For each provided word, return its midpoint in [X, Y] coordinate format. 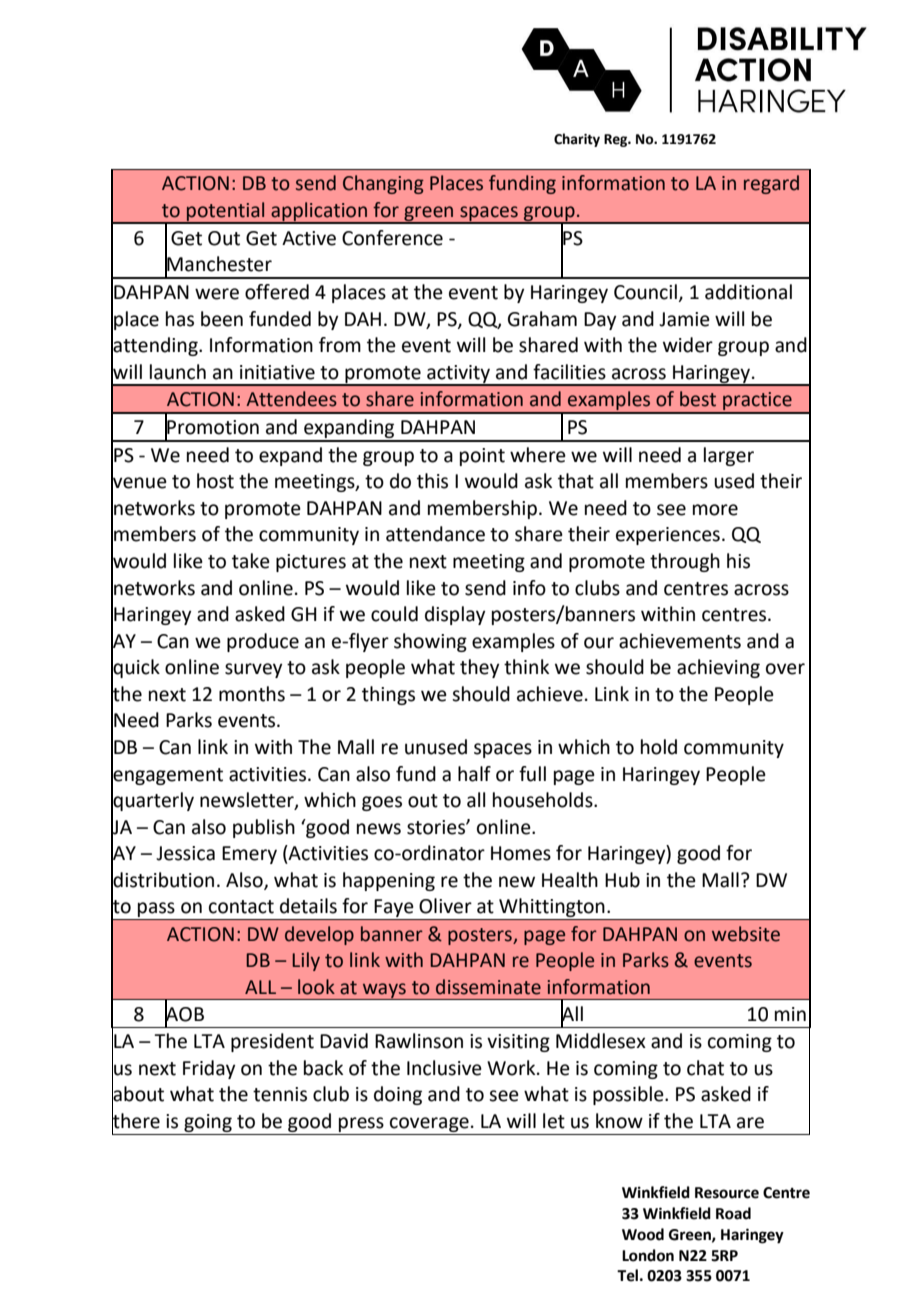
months [252, 694]
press [361, 1124]
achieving [718, 668]
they [479, 668]
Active [309, 238]
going [208, 1123]
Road [733, 1213]
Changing [383, 184]
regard [771, 184]
